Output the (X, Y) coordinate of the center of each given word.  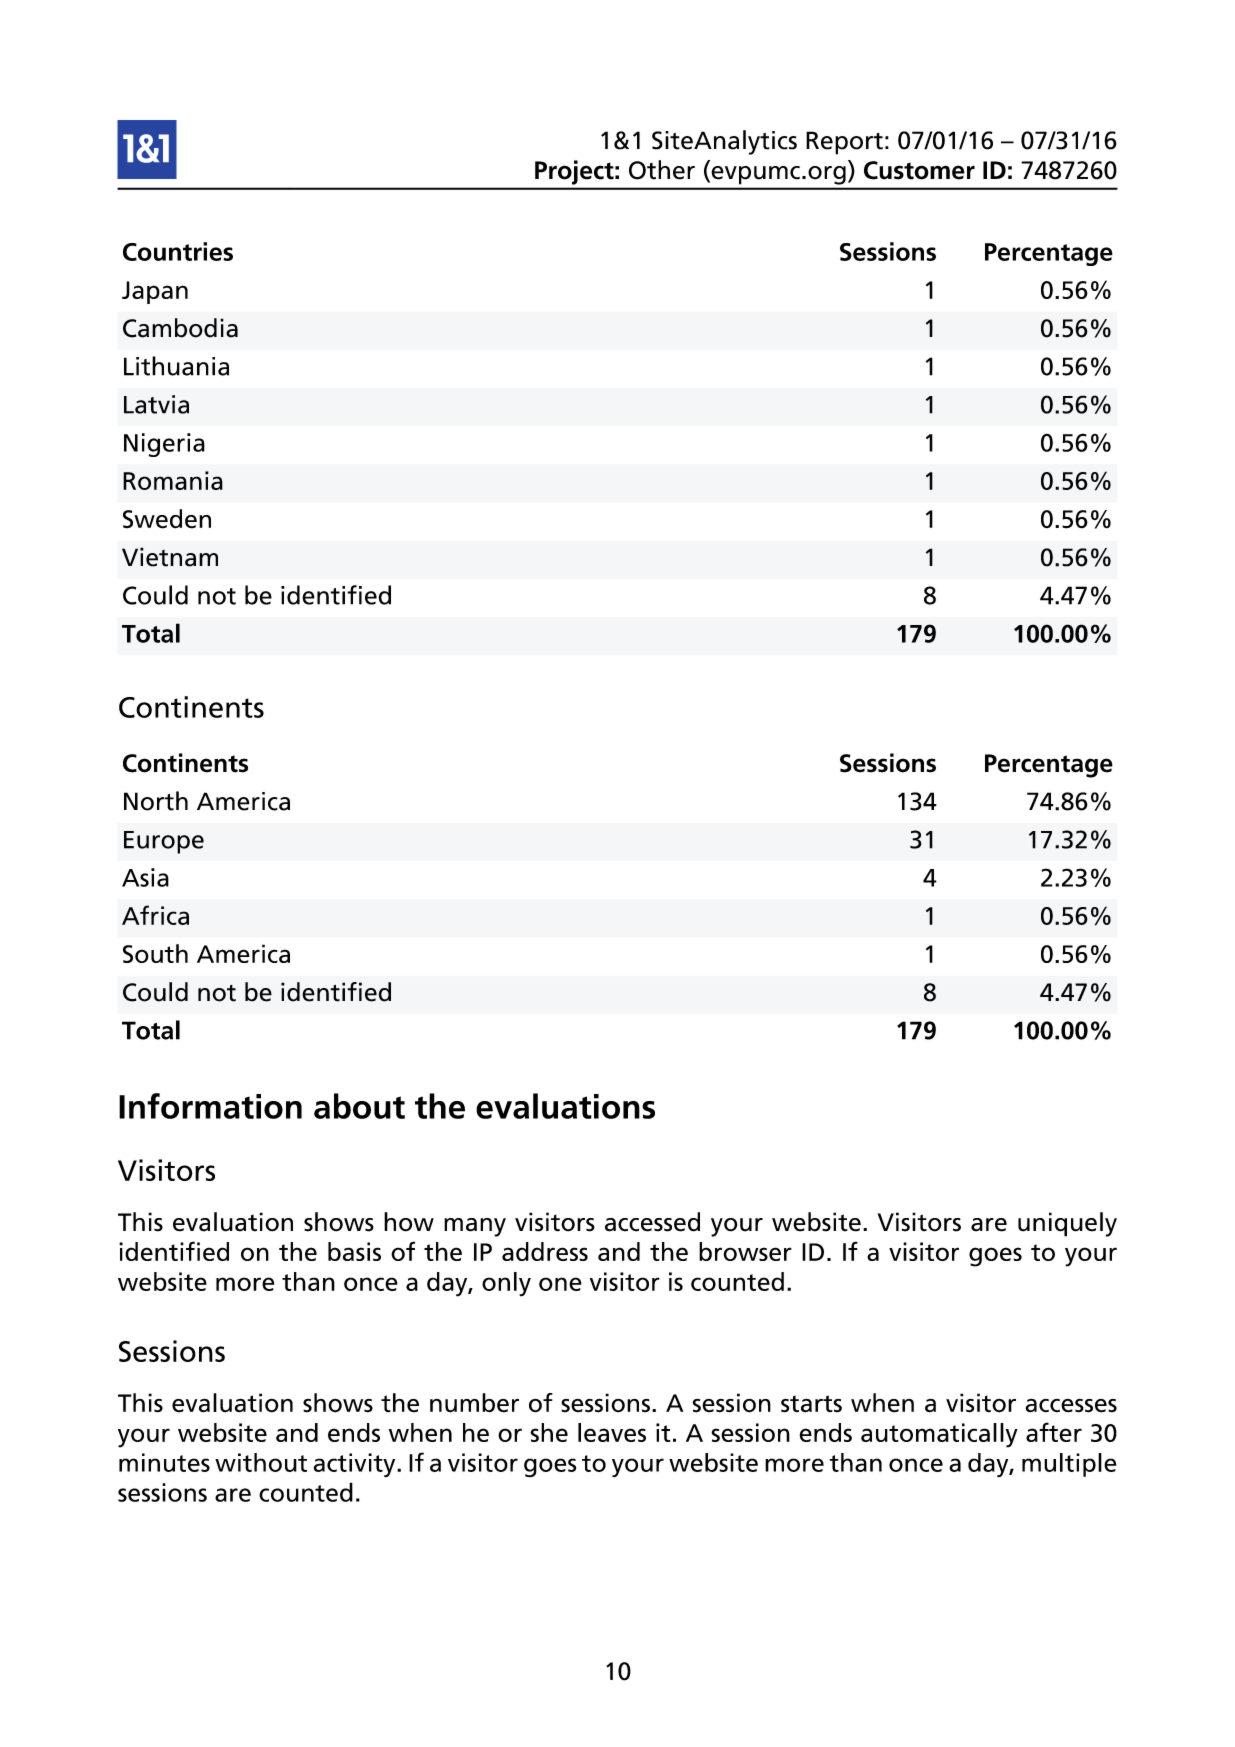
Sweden (167, 519)
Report (844, 143)
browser (745, 1251)
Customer (919, 170)
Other (662, 170)
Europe (164, 842)
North (156, 801)
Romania (173, 480)
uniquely (1067, 1224)
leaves (612, 1432)
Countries (178, 251)
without (261, 1462)
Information (210, 1106)
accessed (652, 1222)
